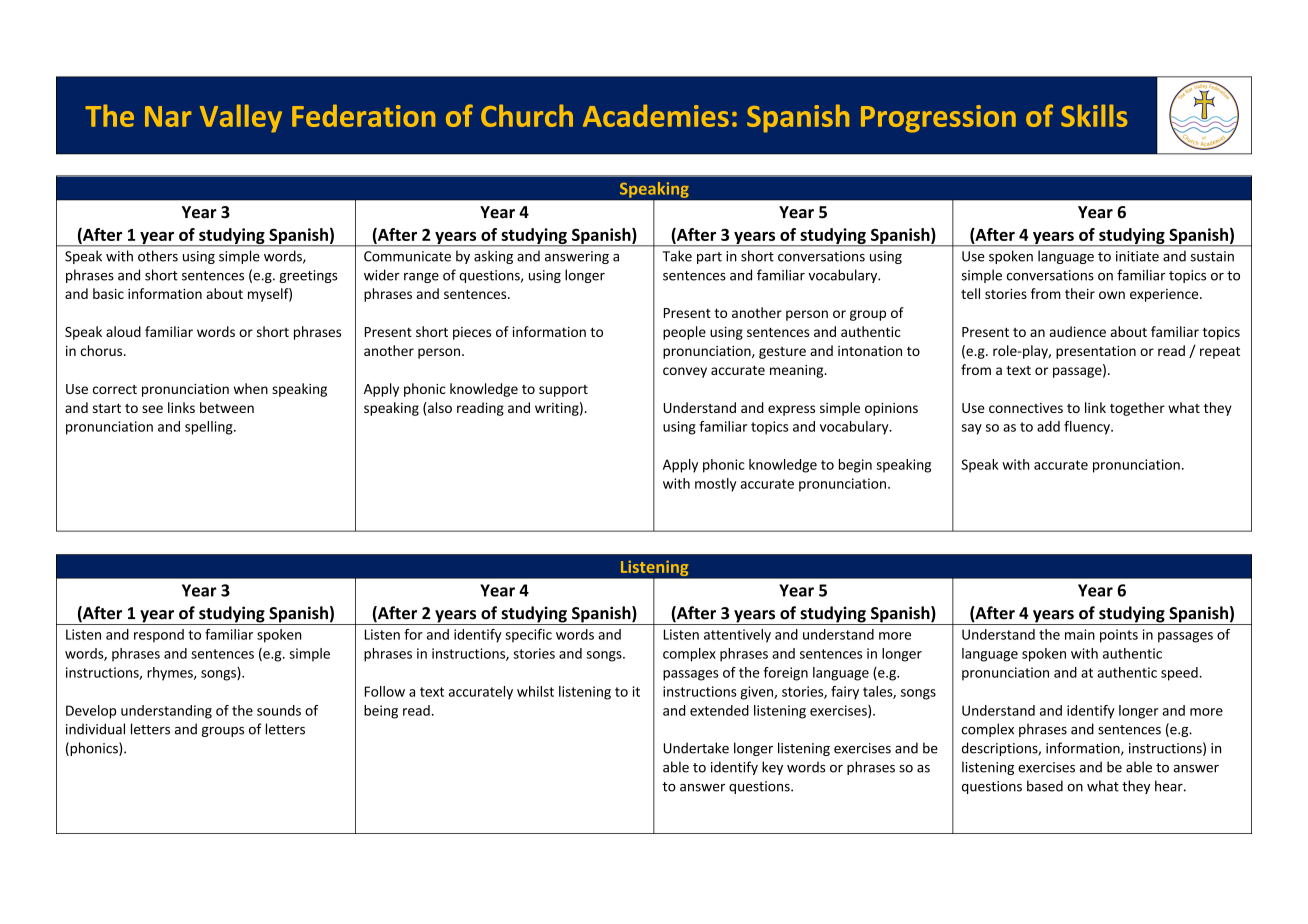 This image has height=924, width=1308. Describe the element at coordinates (123, 331) in the image. I see `aloud` at that location.
